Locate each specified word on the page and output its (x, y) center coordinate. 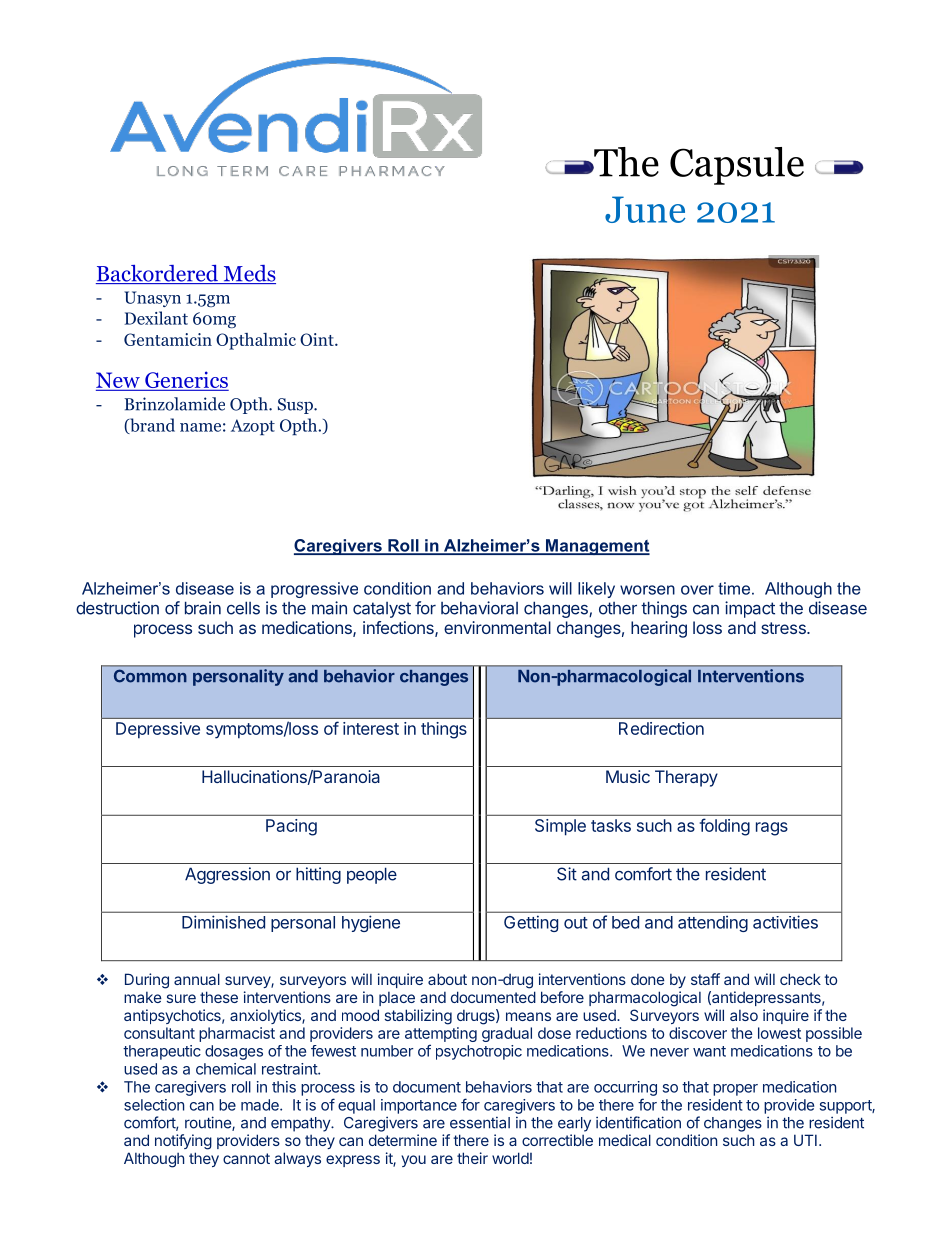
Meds (248, 274)
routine (209, 1123)
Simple (560, 827)
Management (597, 547)
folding (725, 827)
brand (151, 426)
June (645, 209)
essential (480, 1123)
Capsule (737, 166)
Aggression (227, 875)
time (735, 588)
